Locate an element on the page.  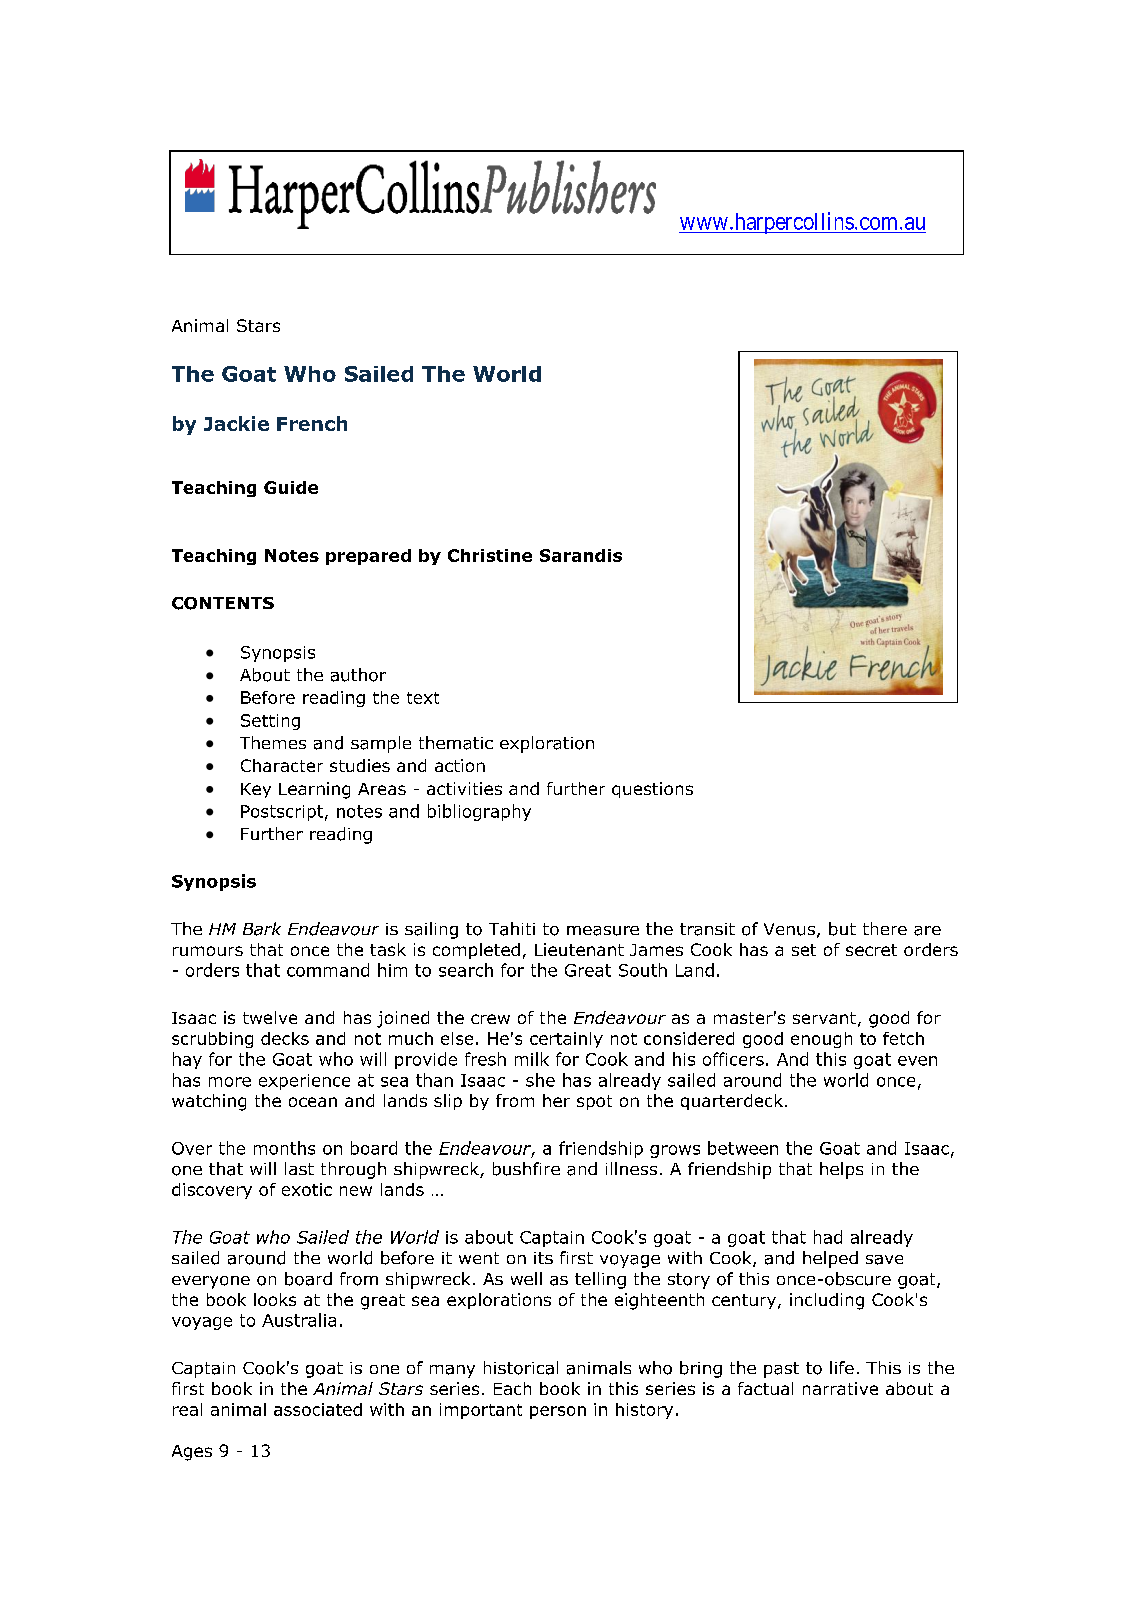
but is located at coordinates (842, 929).
